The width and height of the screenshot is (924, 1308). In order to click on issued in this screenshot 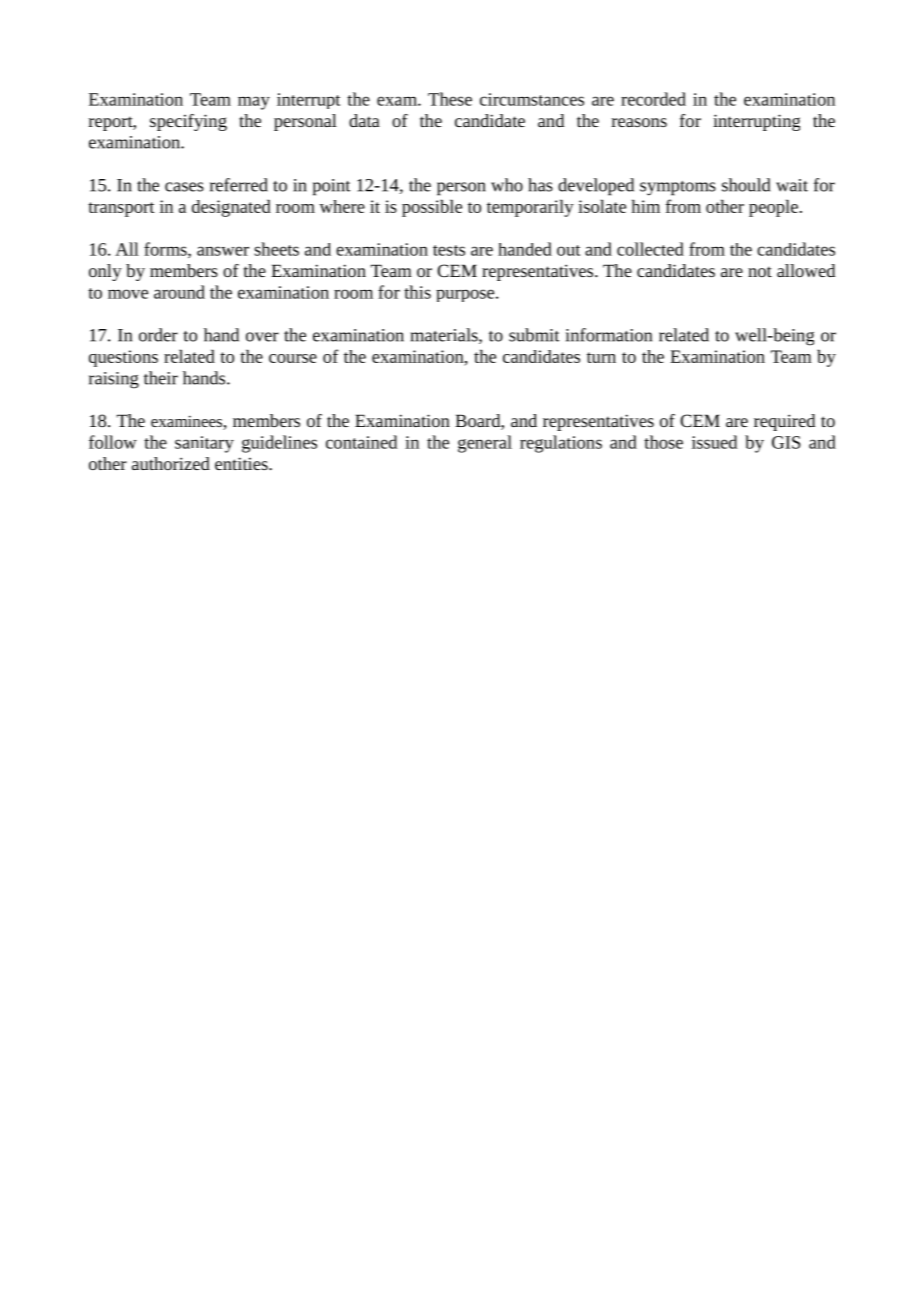, I will do `click(714, 442)`.
